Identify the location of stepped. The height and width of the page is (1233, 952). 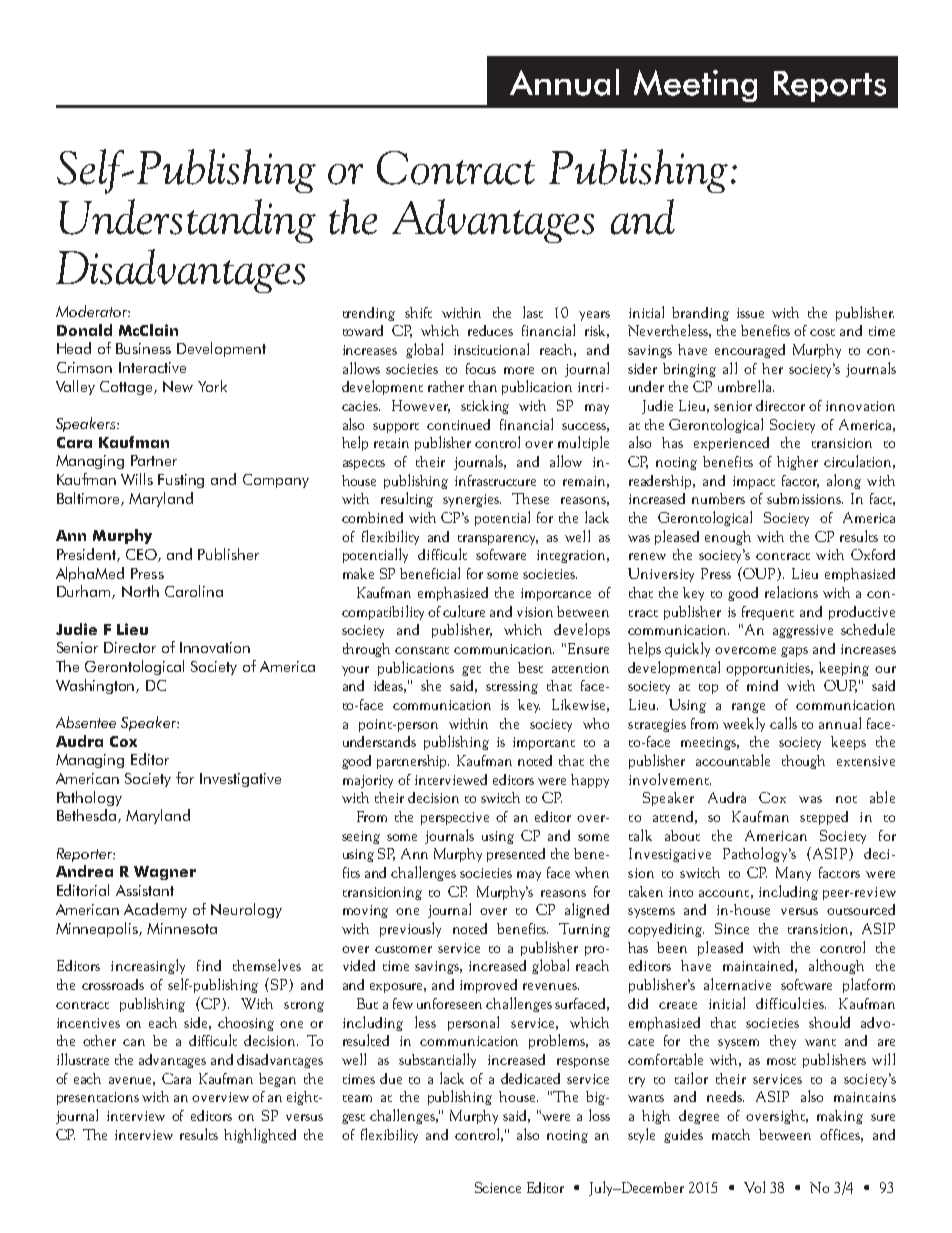
(824, 818).
